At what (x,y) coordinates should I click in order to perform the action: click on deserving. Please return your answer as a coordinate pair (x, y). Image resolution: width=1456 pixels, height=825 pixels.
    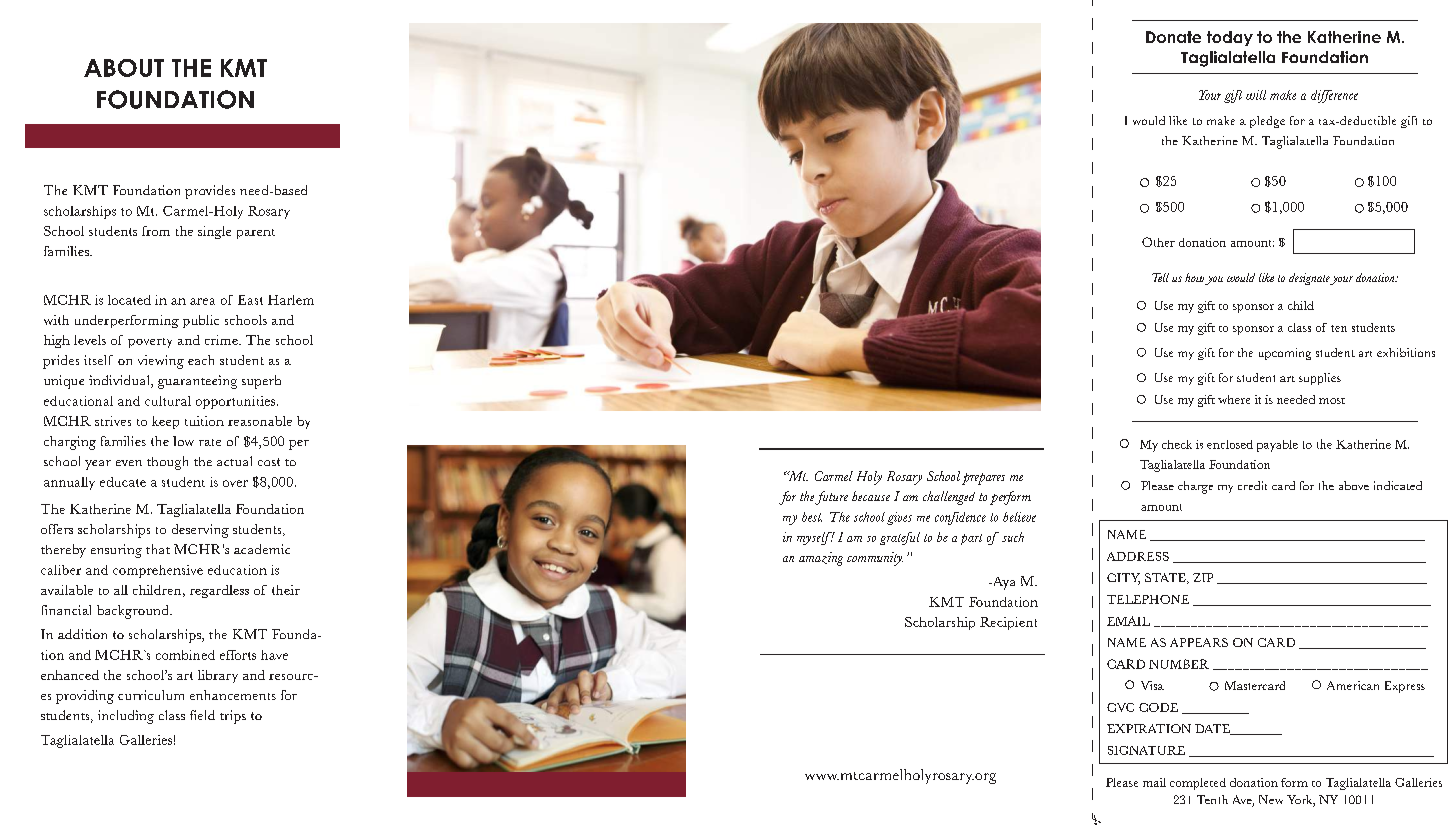
    Looking at the image, I should click on (200, 531).
